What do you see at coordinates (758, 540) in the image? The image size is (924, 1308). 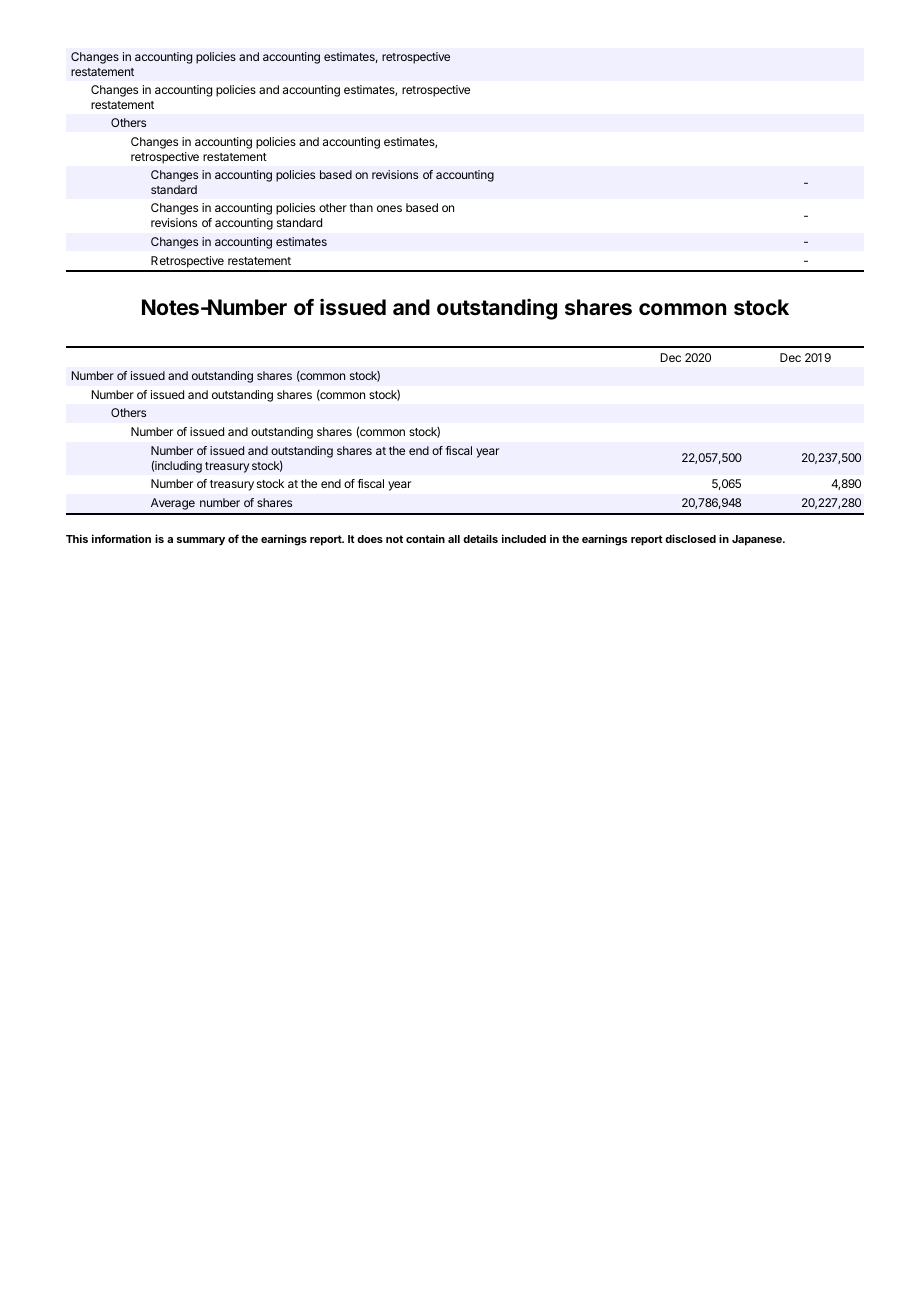 I see `Japanese` at bounding box center [758, 540].
